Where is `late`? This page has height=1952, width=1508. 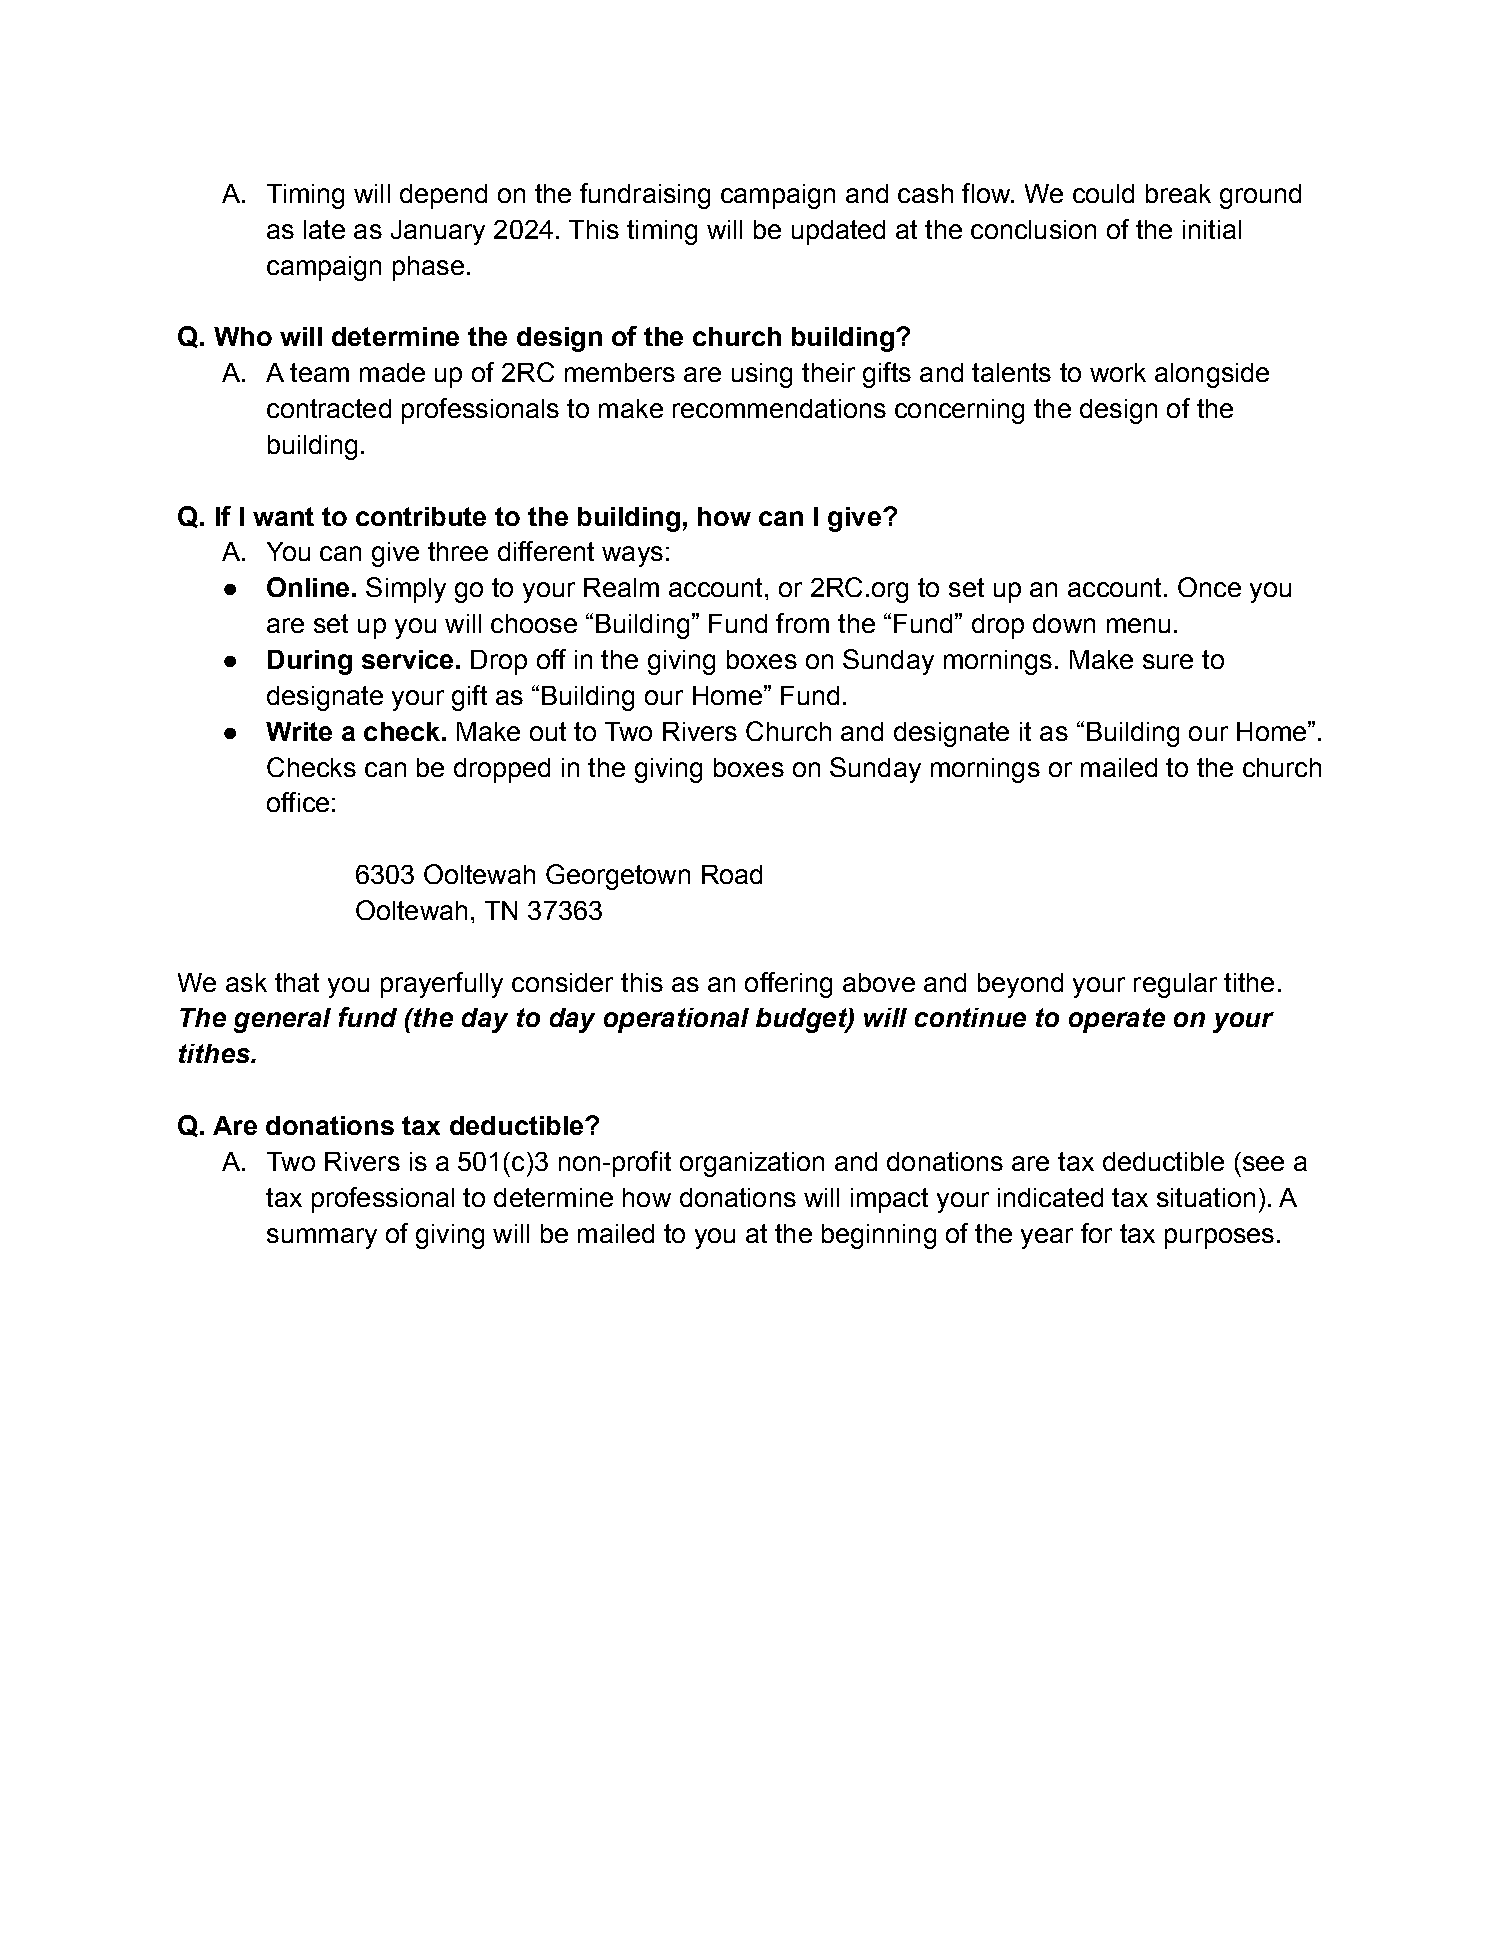
late is located at coordinates (324, 229).
